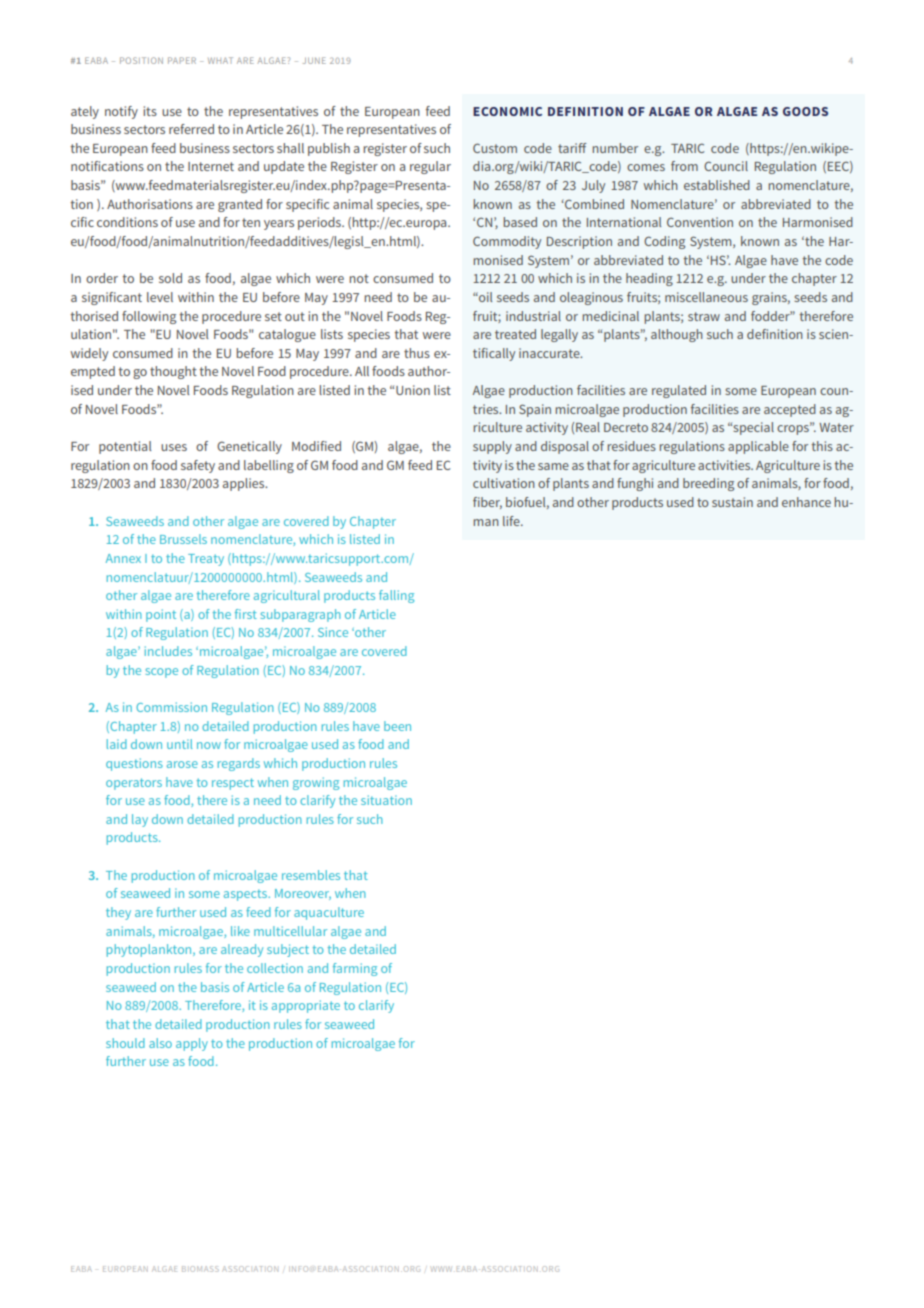  Describe the element at coordinates (355, 969) in the screenshot. I see `farming` at that location.
